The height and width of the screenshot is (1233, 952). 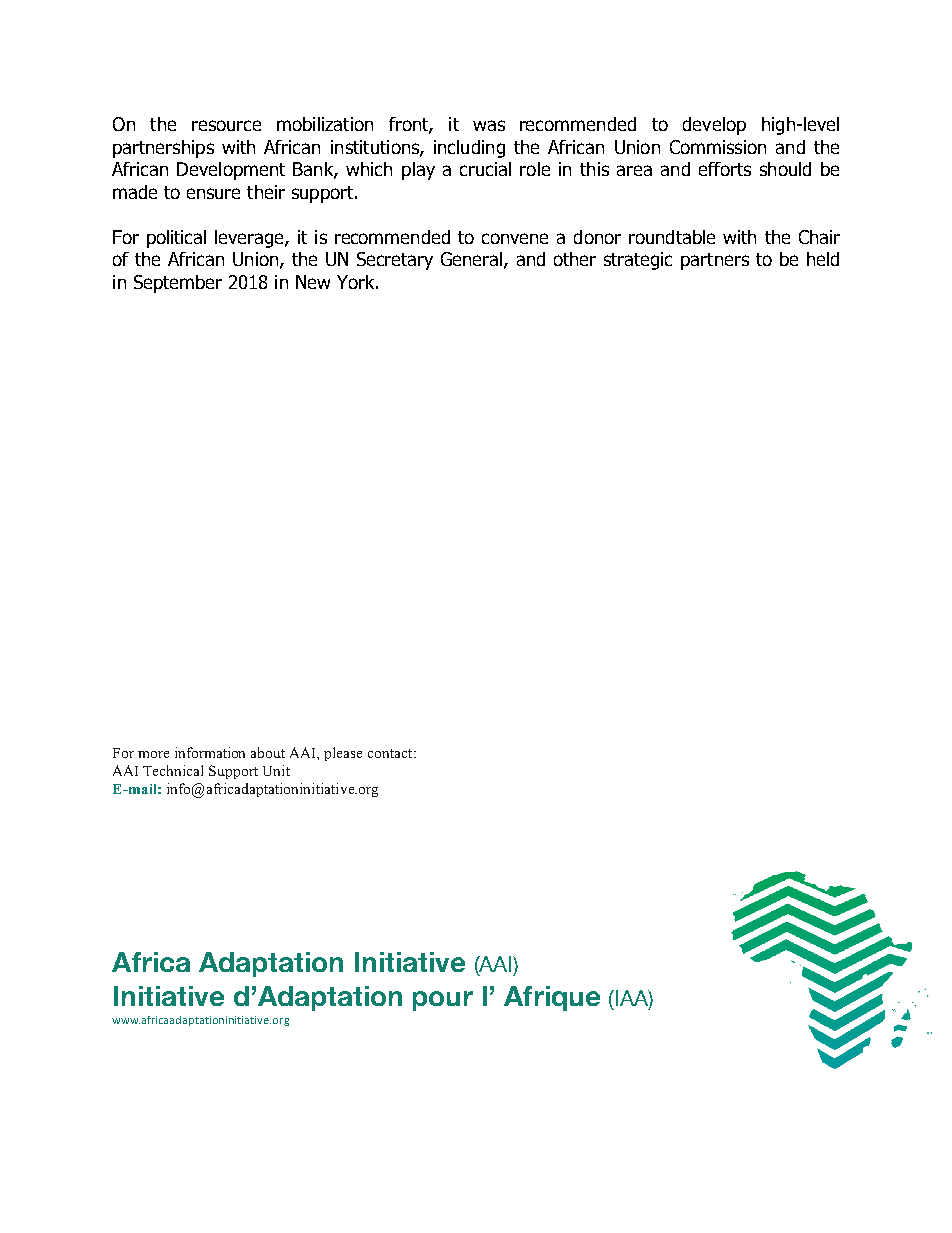 I want to click on Commission, so click(x=718, y=147).
